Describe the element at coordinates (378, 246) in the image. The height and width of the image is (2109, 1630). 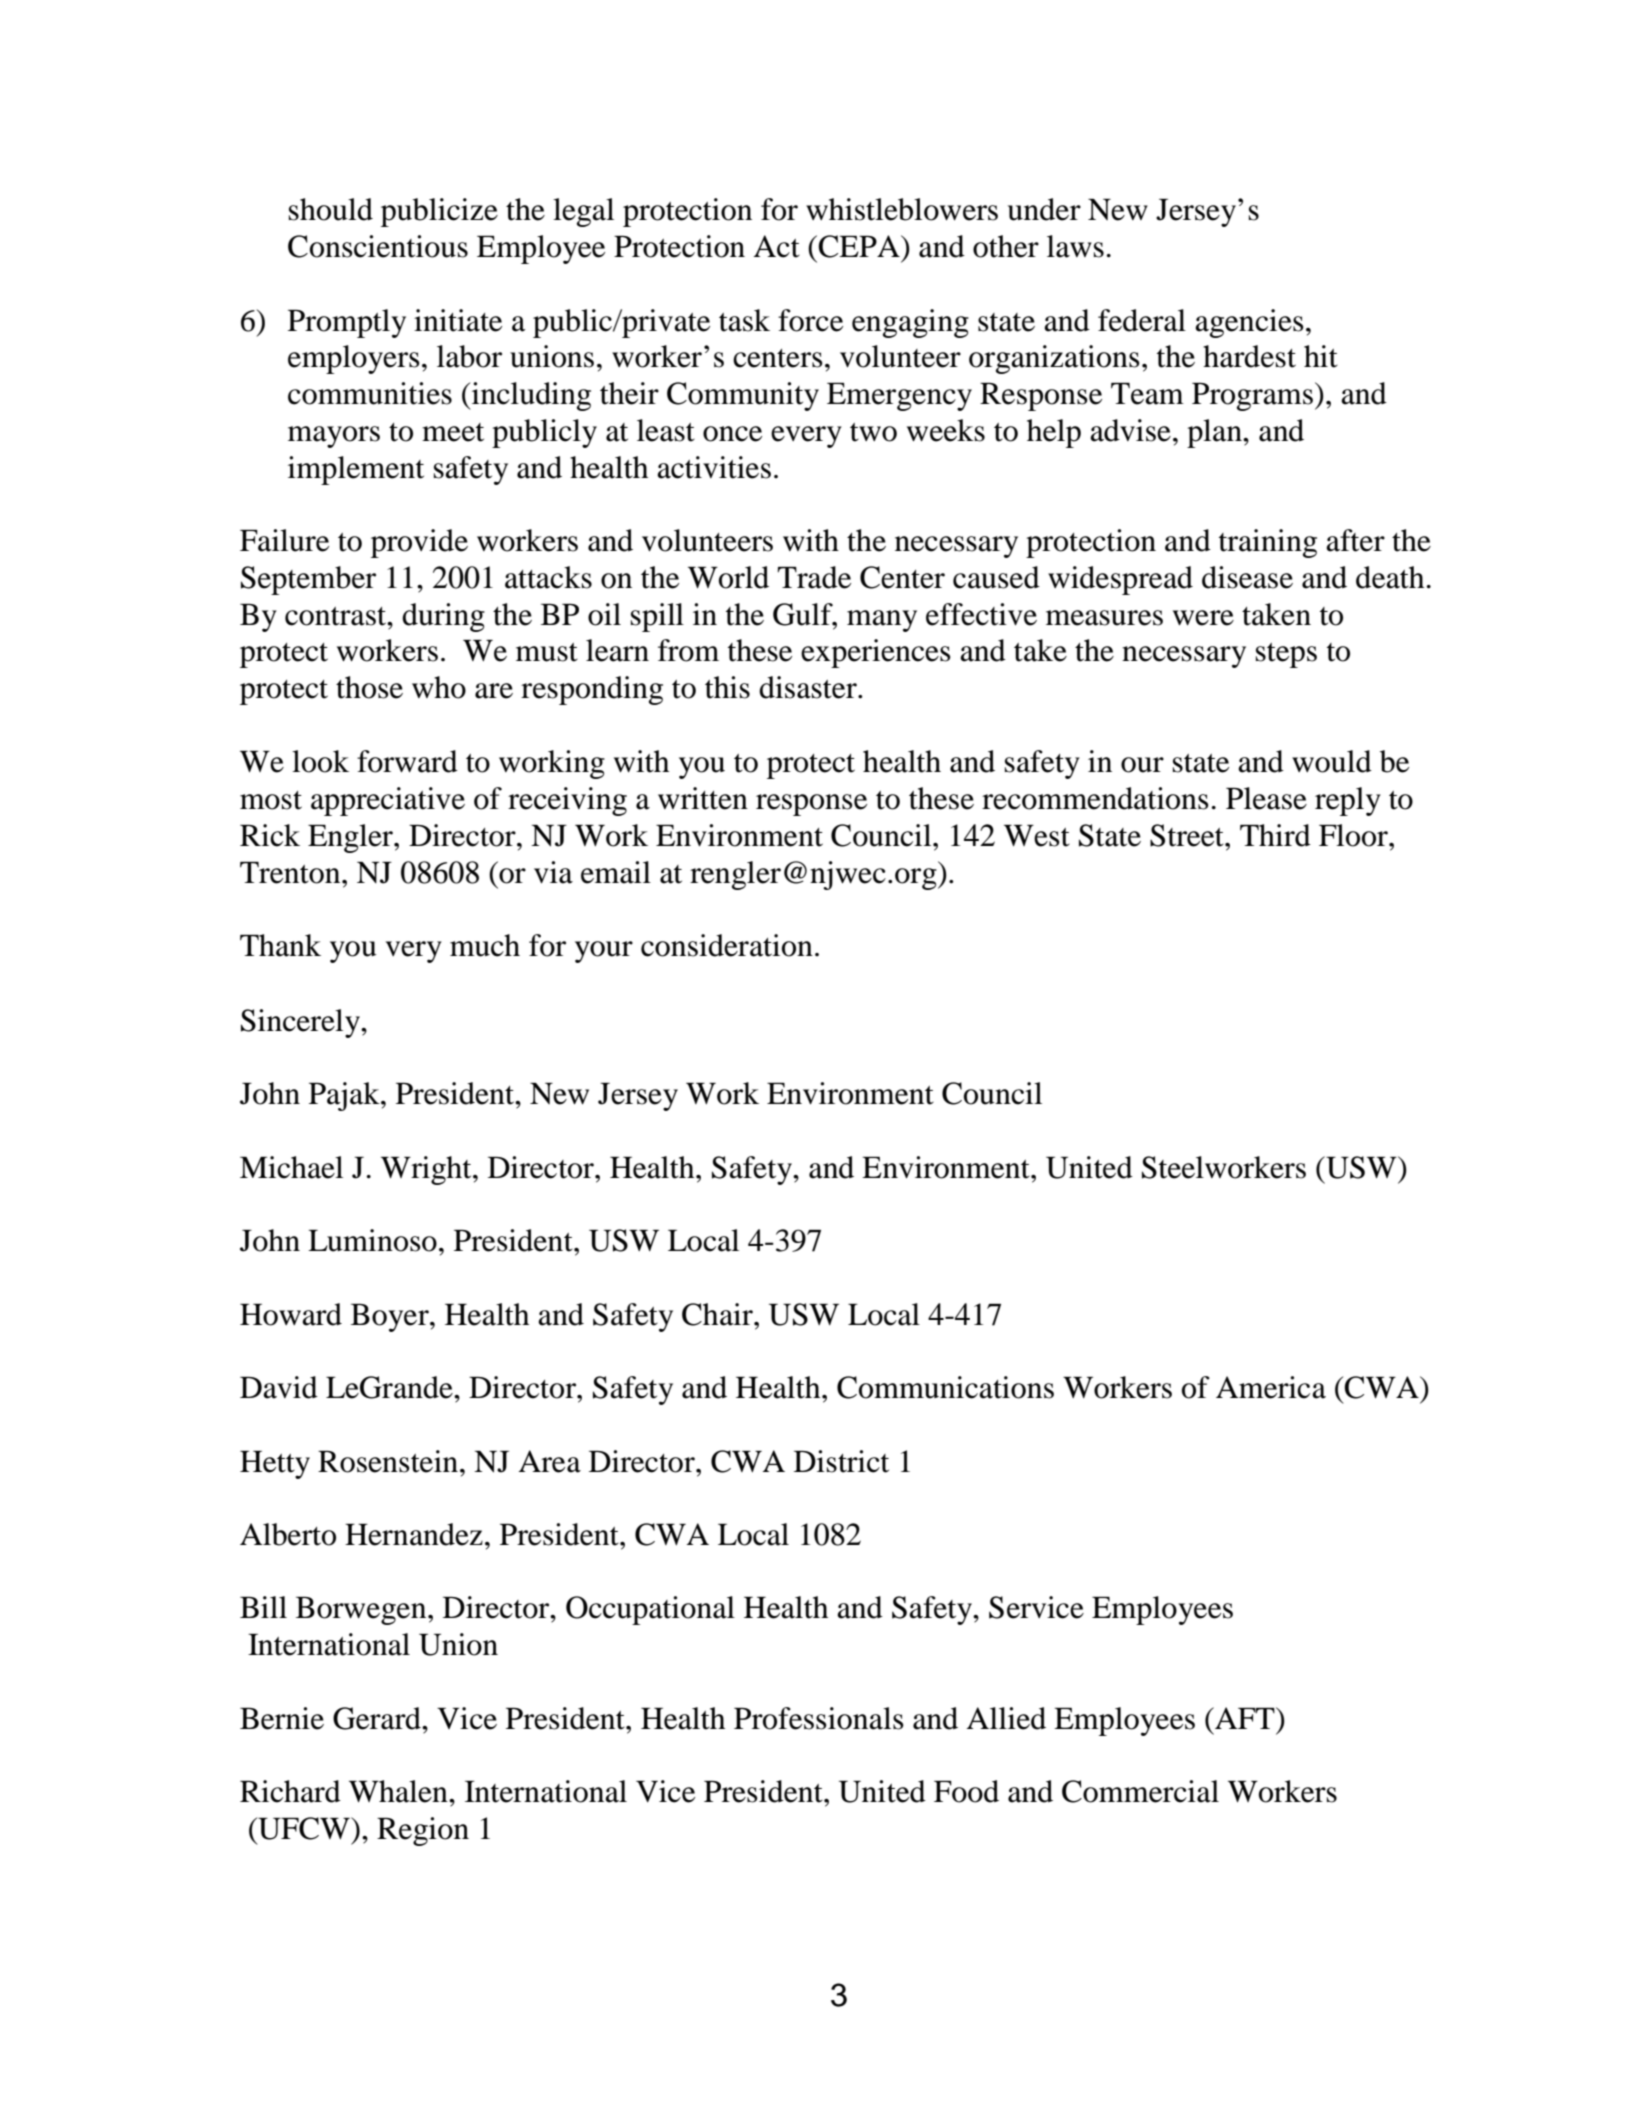
I see `Conscientious` at that location.
